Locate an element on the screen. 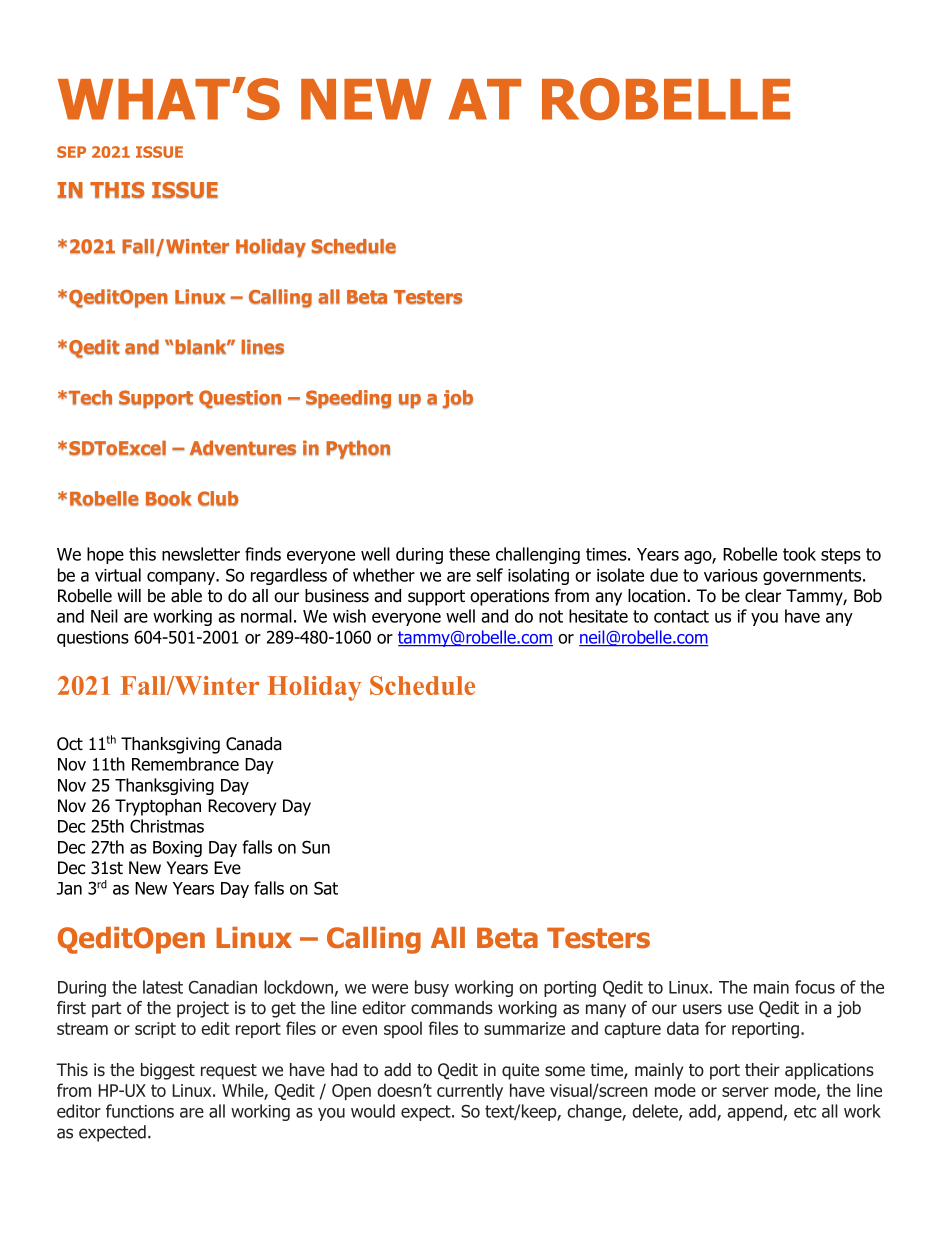 The height and width of the screenshot is (1233, 952). currently is located at coordinates (470, 1091).
